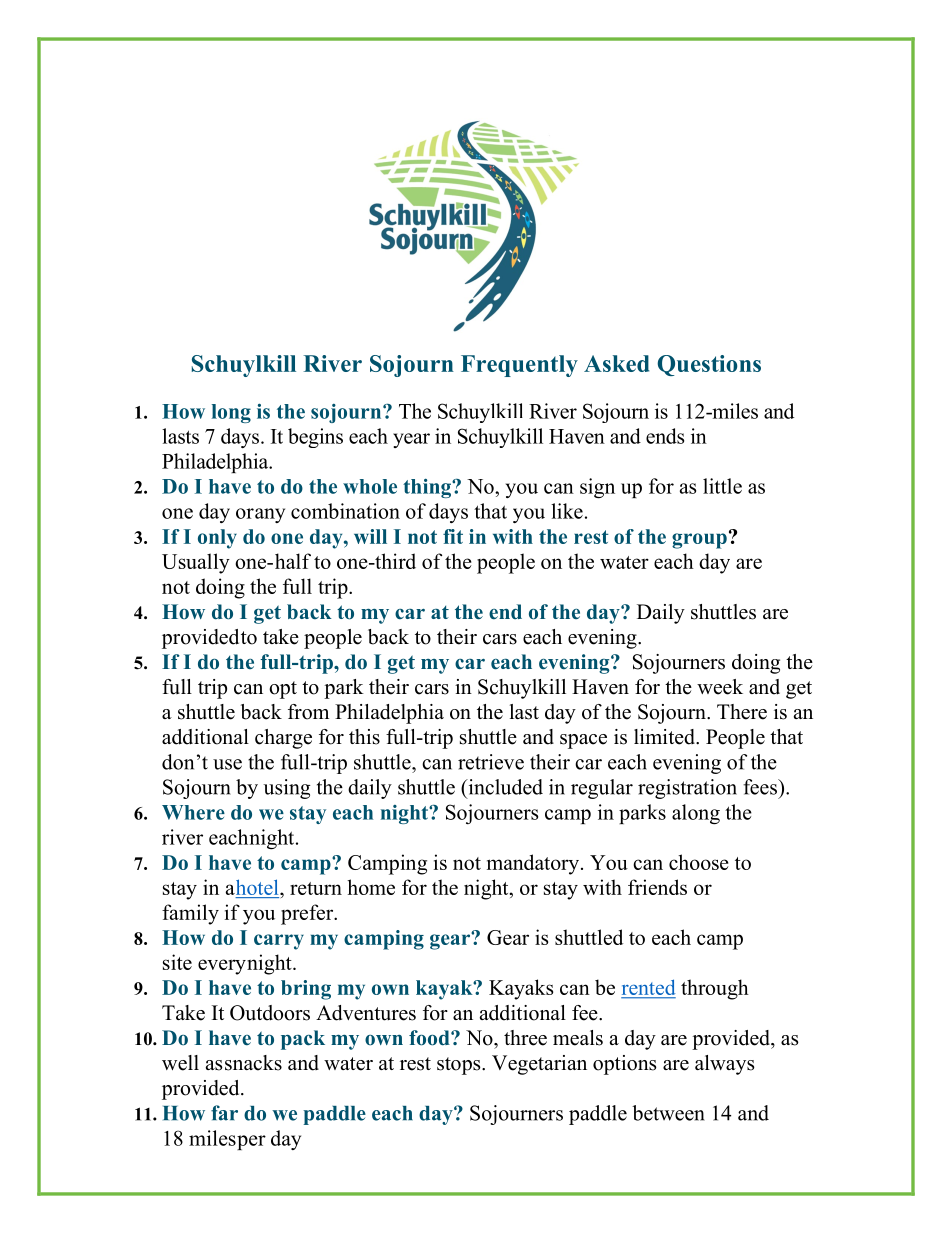 The height and width of the screenshot is (1233, 952). What do you see at coordinates (709, 365) in the screenshot?
I see `Questions` at bounding box center [709, 365].
